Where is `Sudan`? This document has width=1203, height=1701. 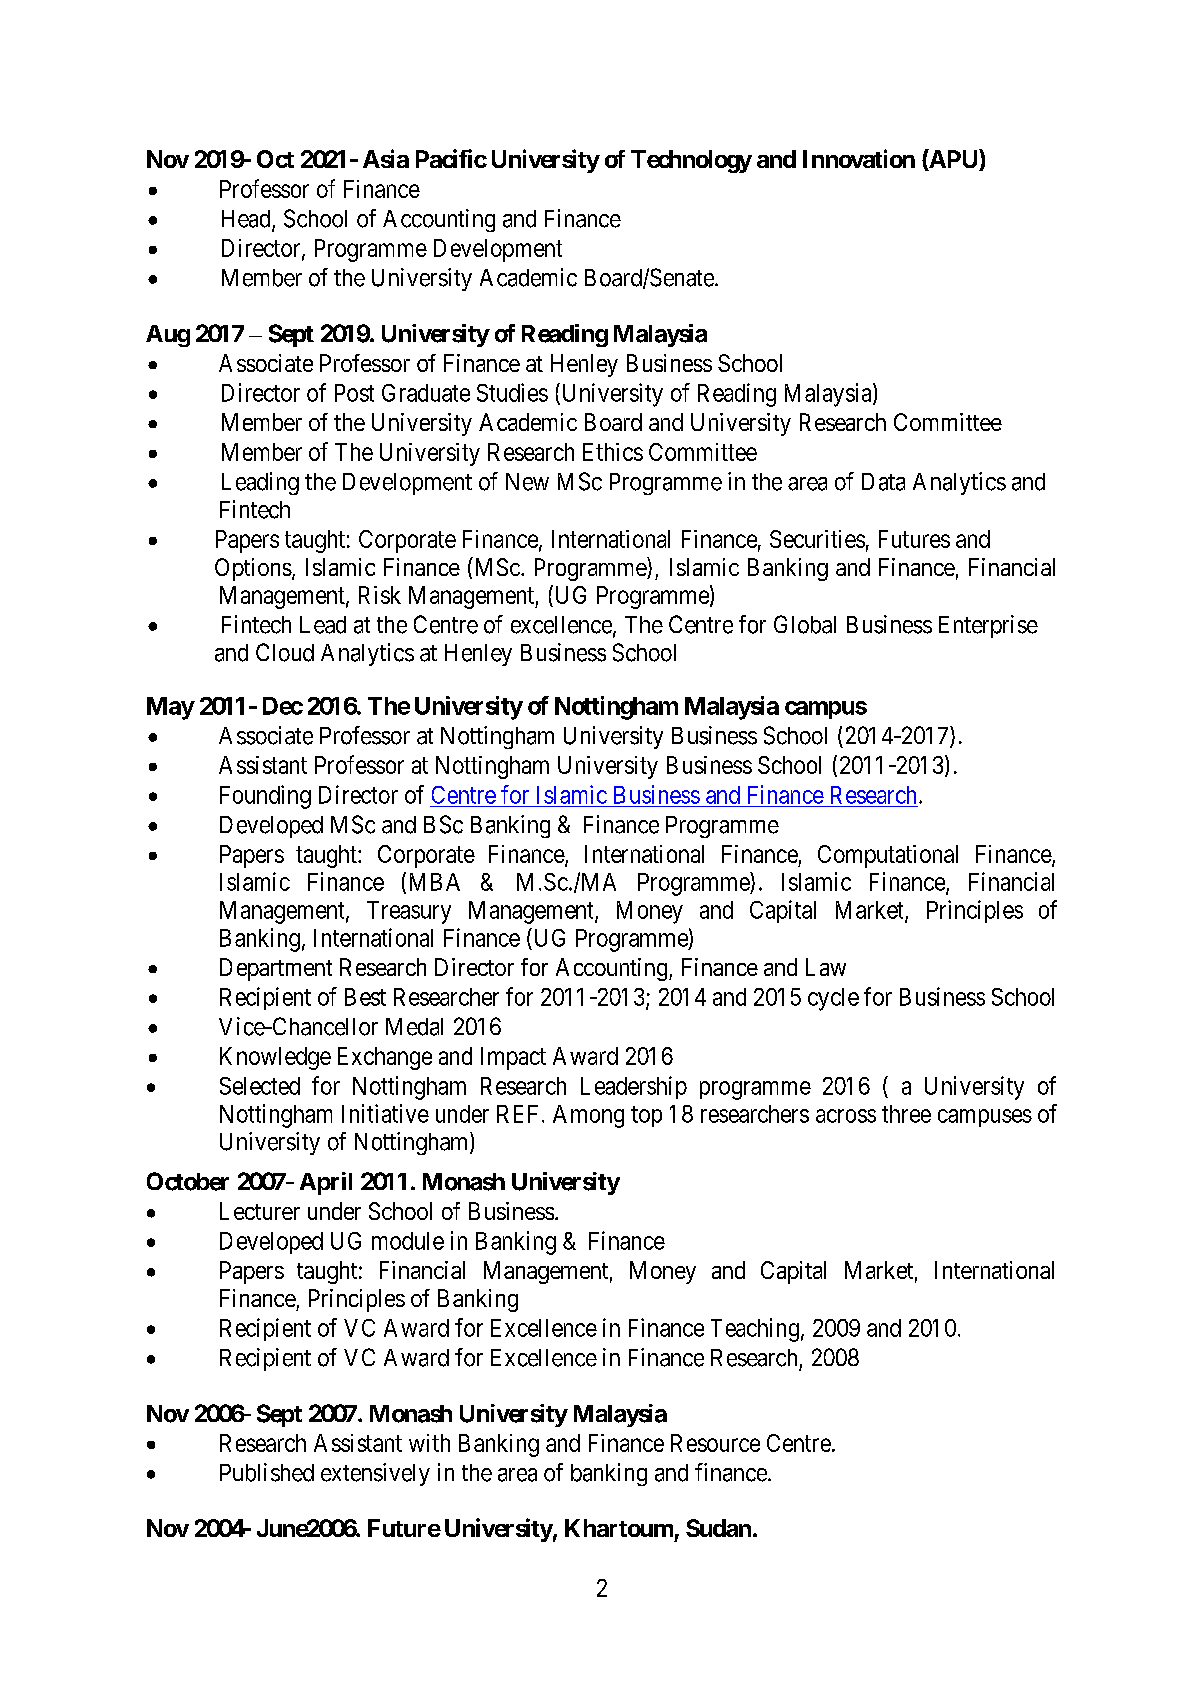 Sudan is located at coordinates (718, 1528).
